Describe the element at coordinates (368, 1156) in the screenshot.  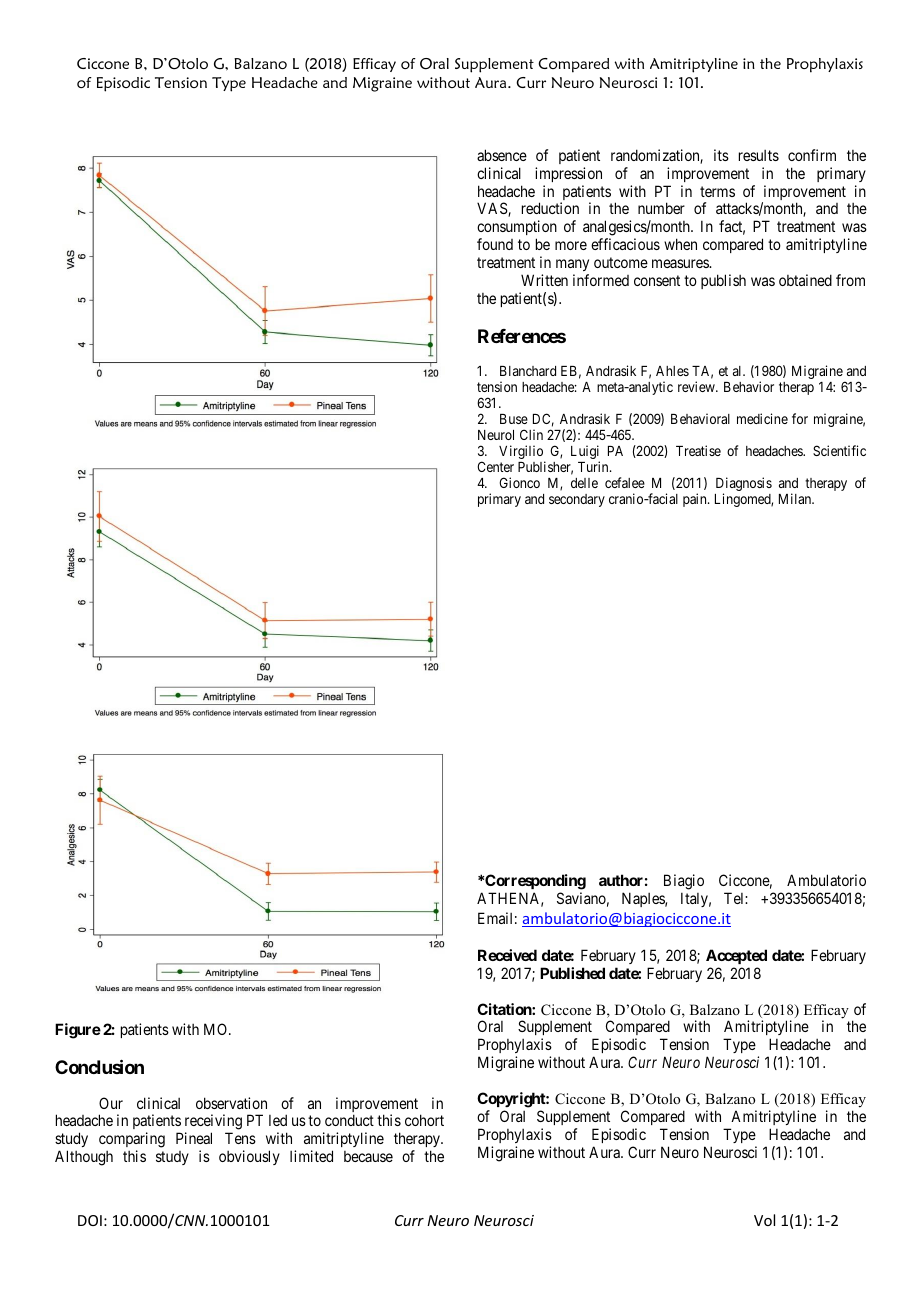
I see `because` at that location.
